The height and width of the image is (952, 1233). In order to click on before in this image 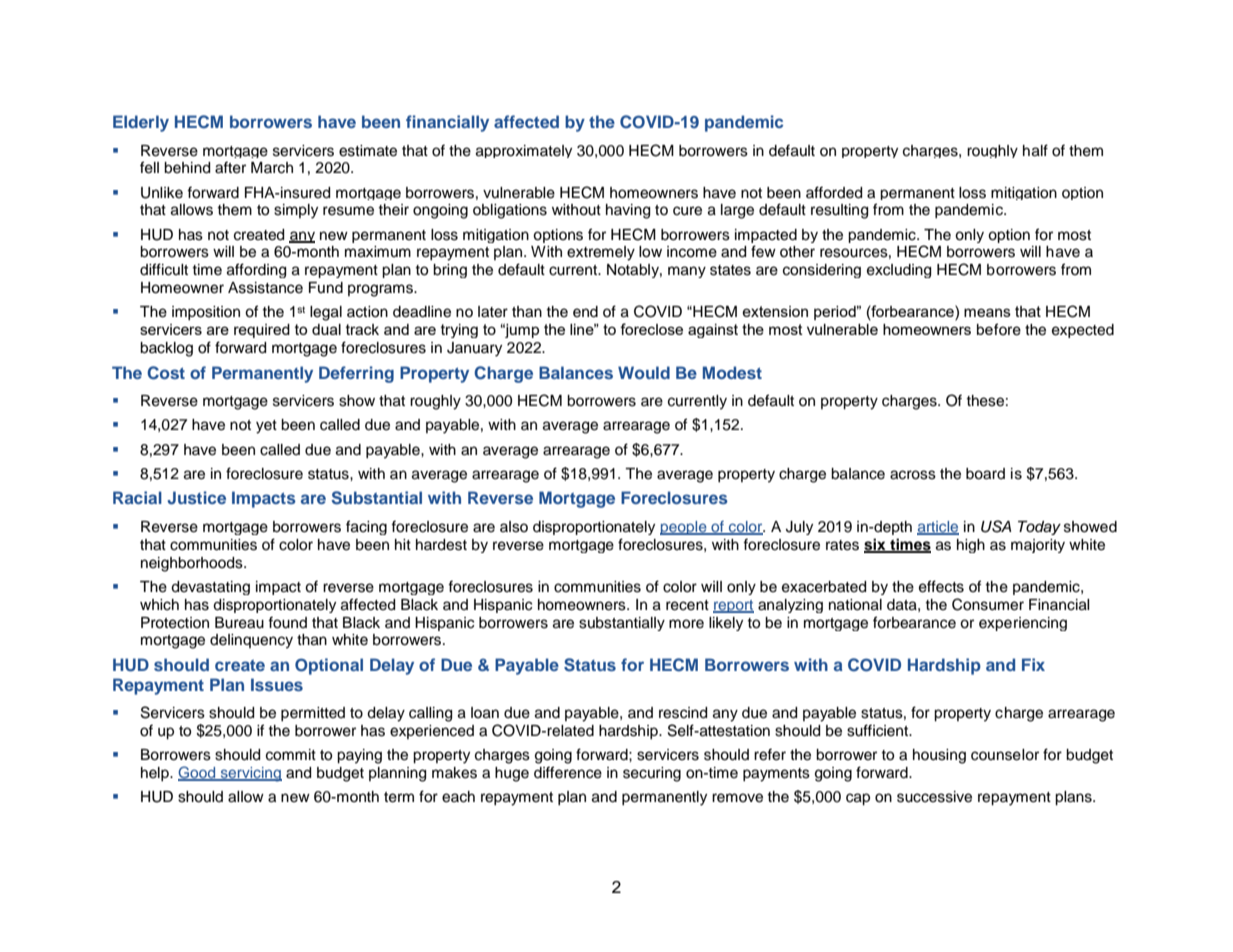, I will do `click(999, 329)`.
